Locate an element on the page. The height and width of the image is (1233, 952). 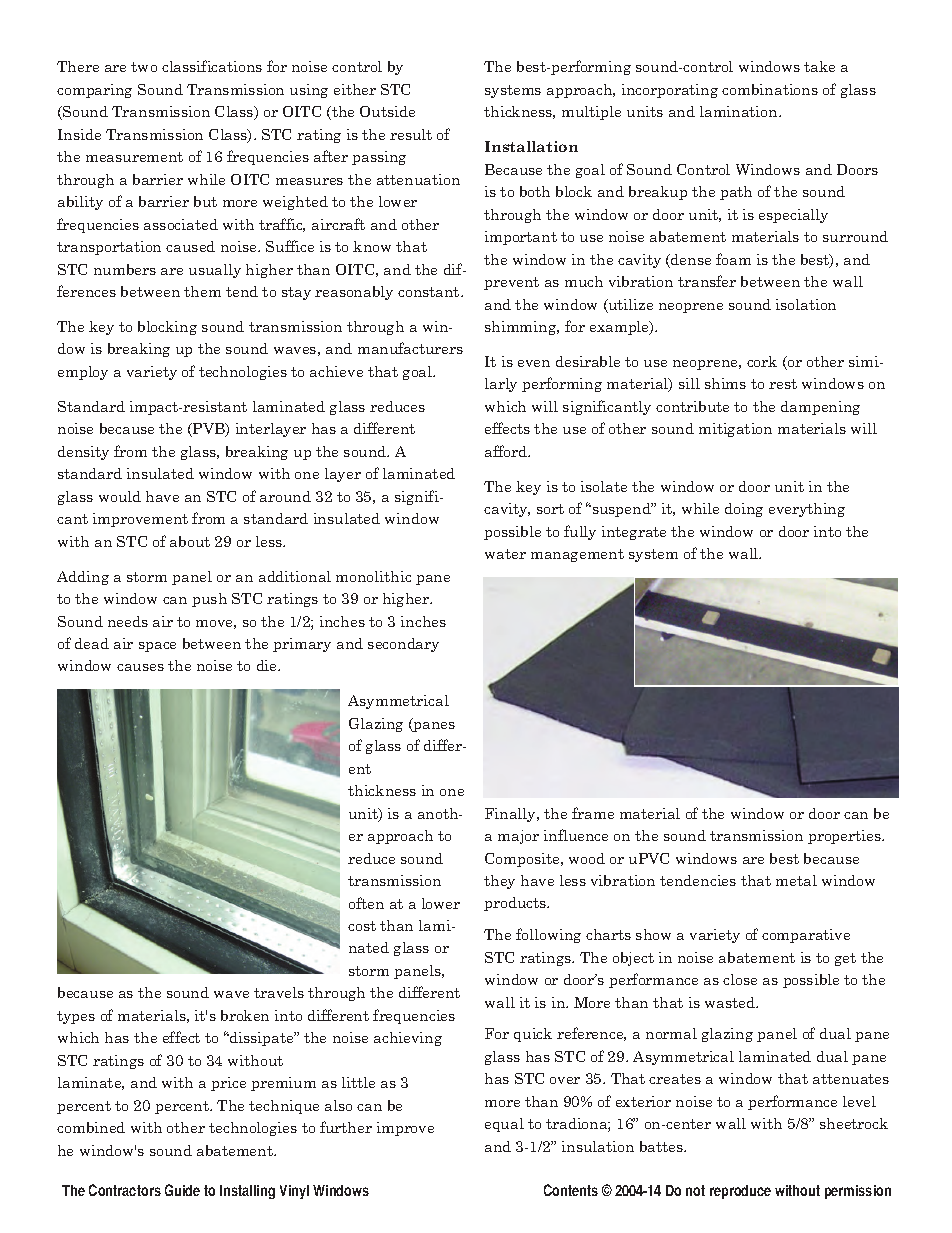
them is located at coordinates (202, 291).
